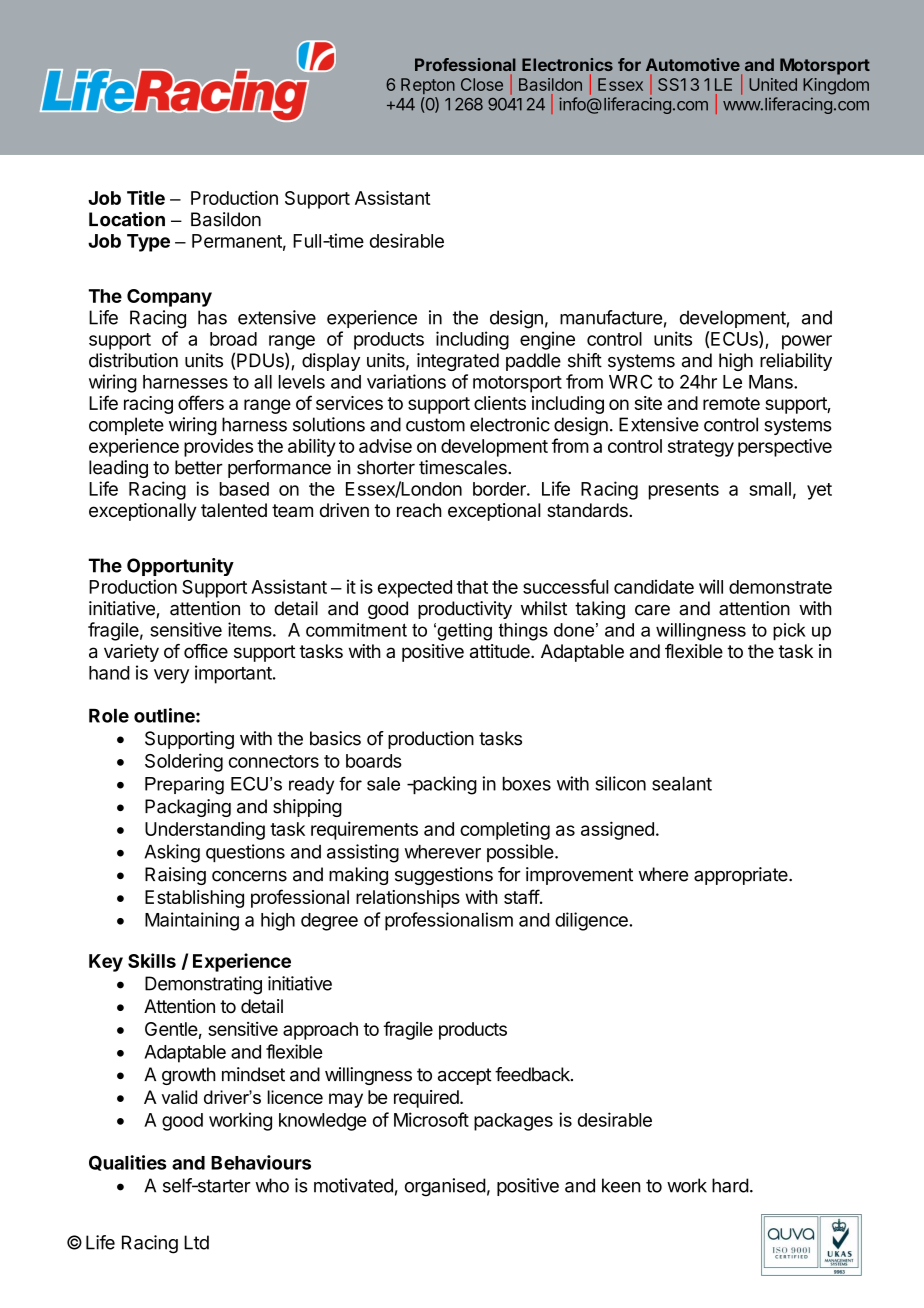 The image size is (924, 1308). What do you see at coordinates (196, 1242) in the screenshot?
I see `Ltd` at bounding box center [196, 1242].
